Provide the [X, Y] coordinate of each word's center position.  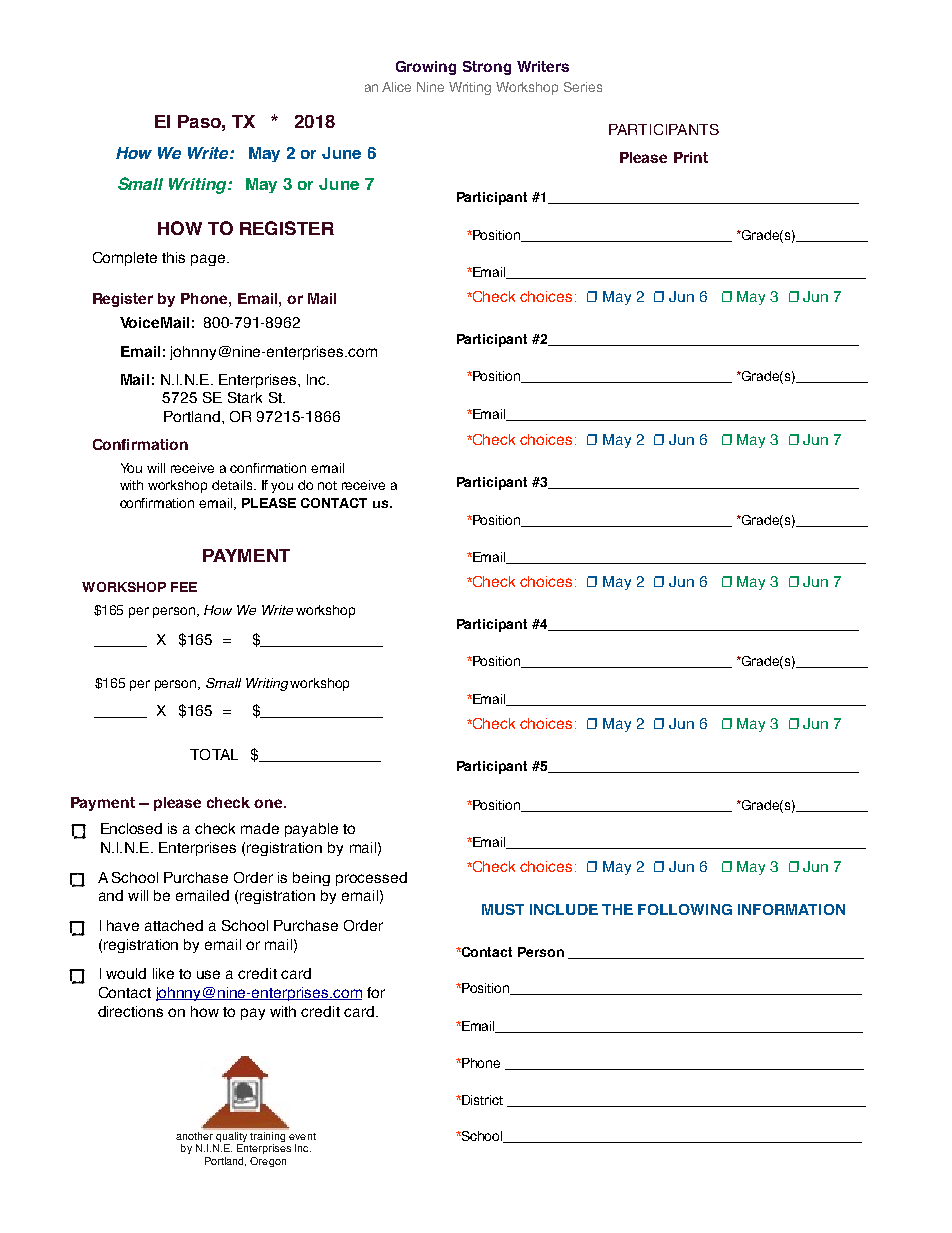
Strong [487, 68]
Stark [245, 397]
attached [174, 925]
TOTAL [214, 754]
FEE [184, 587]
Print [691, 157]
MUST [503, 909]
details [233, 485]
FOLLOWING [685, 909]
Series [583, 87]
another [195, 1134]
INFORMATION [791, 909]
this [173, 257]
